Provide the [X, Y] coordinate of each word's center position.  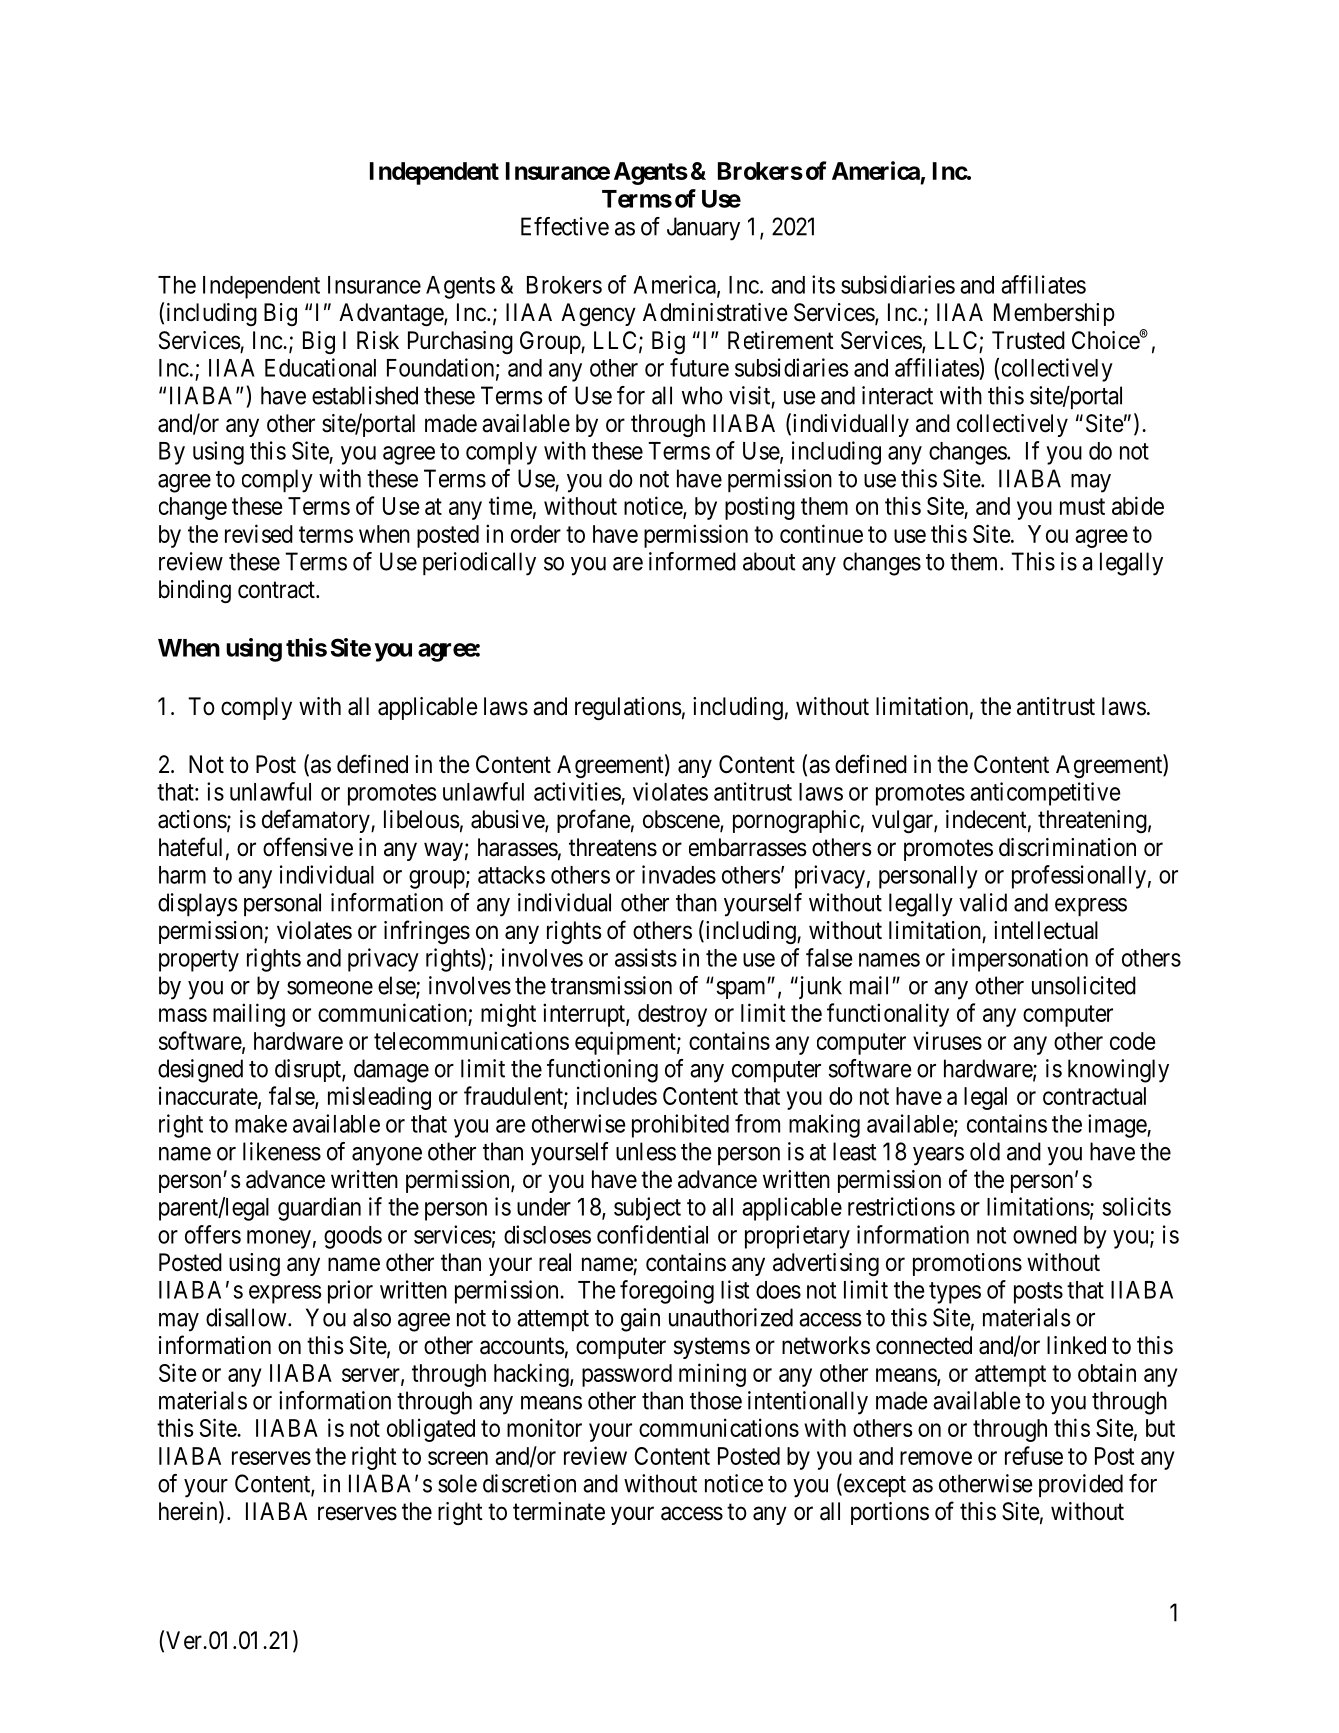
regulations [628, 708]
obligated [431, 1430]
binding [195, 591]
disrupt [309, 1070]
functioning [602, 1071]
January [703, 229]
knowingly [1118, 1071]
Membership [1054, 314]
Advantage [392, 314]
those [716, 1400]
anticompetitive [1045, 794]
